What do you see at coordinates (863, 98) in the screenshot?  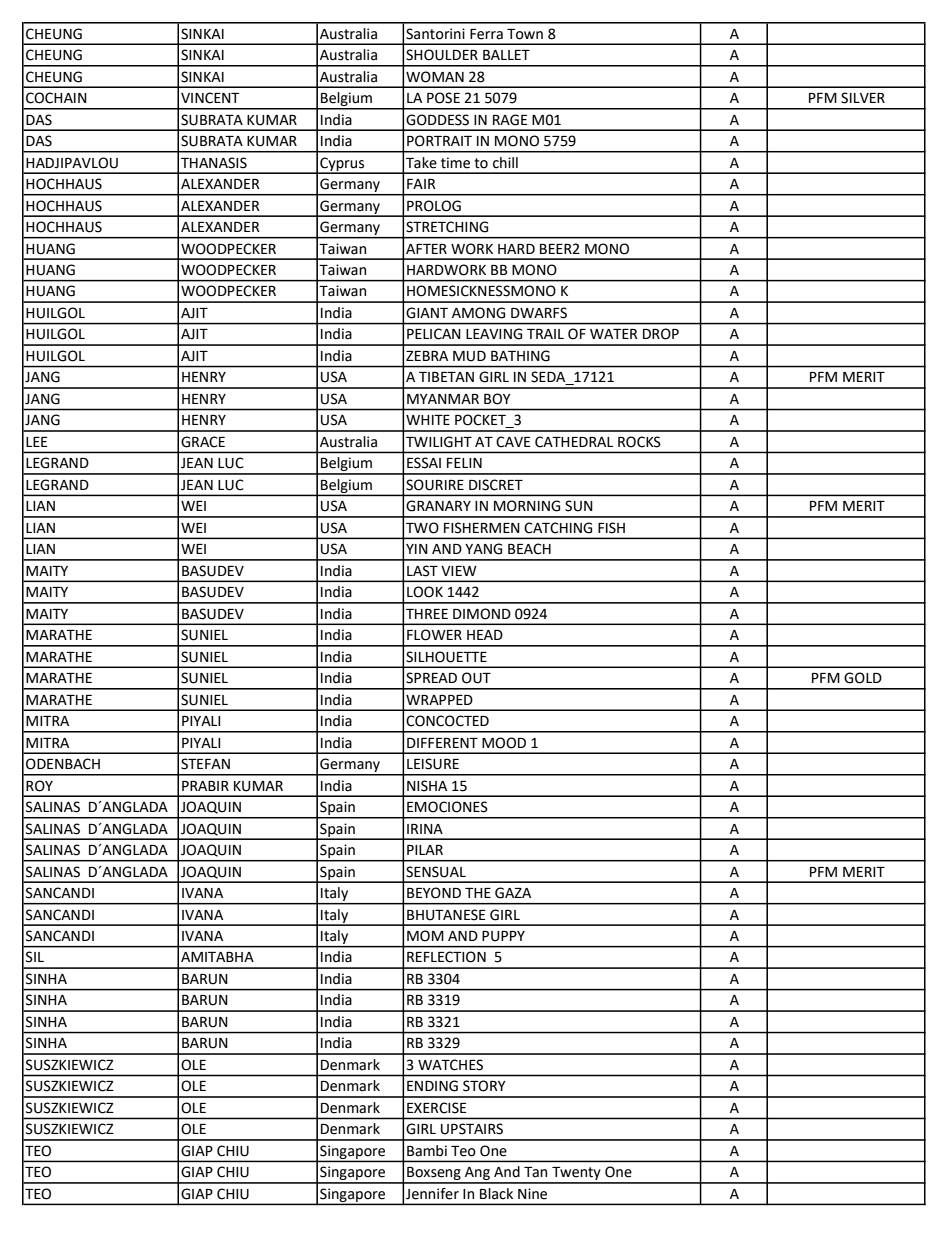 I see `SILVER` at bounding box center [863, 98].
